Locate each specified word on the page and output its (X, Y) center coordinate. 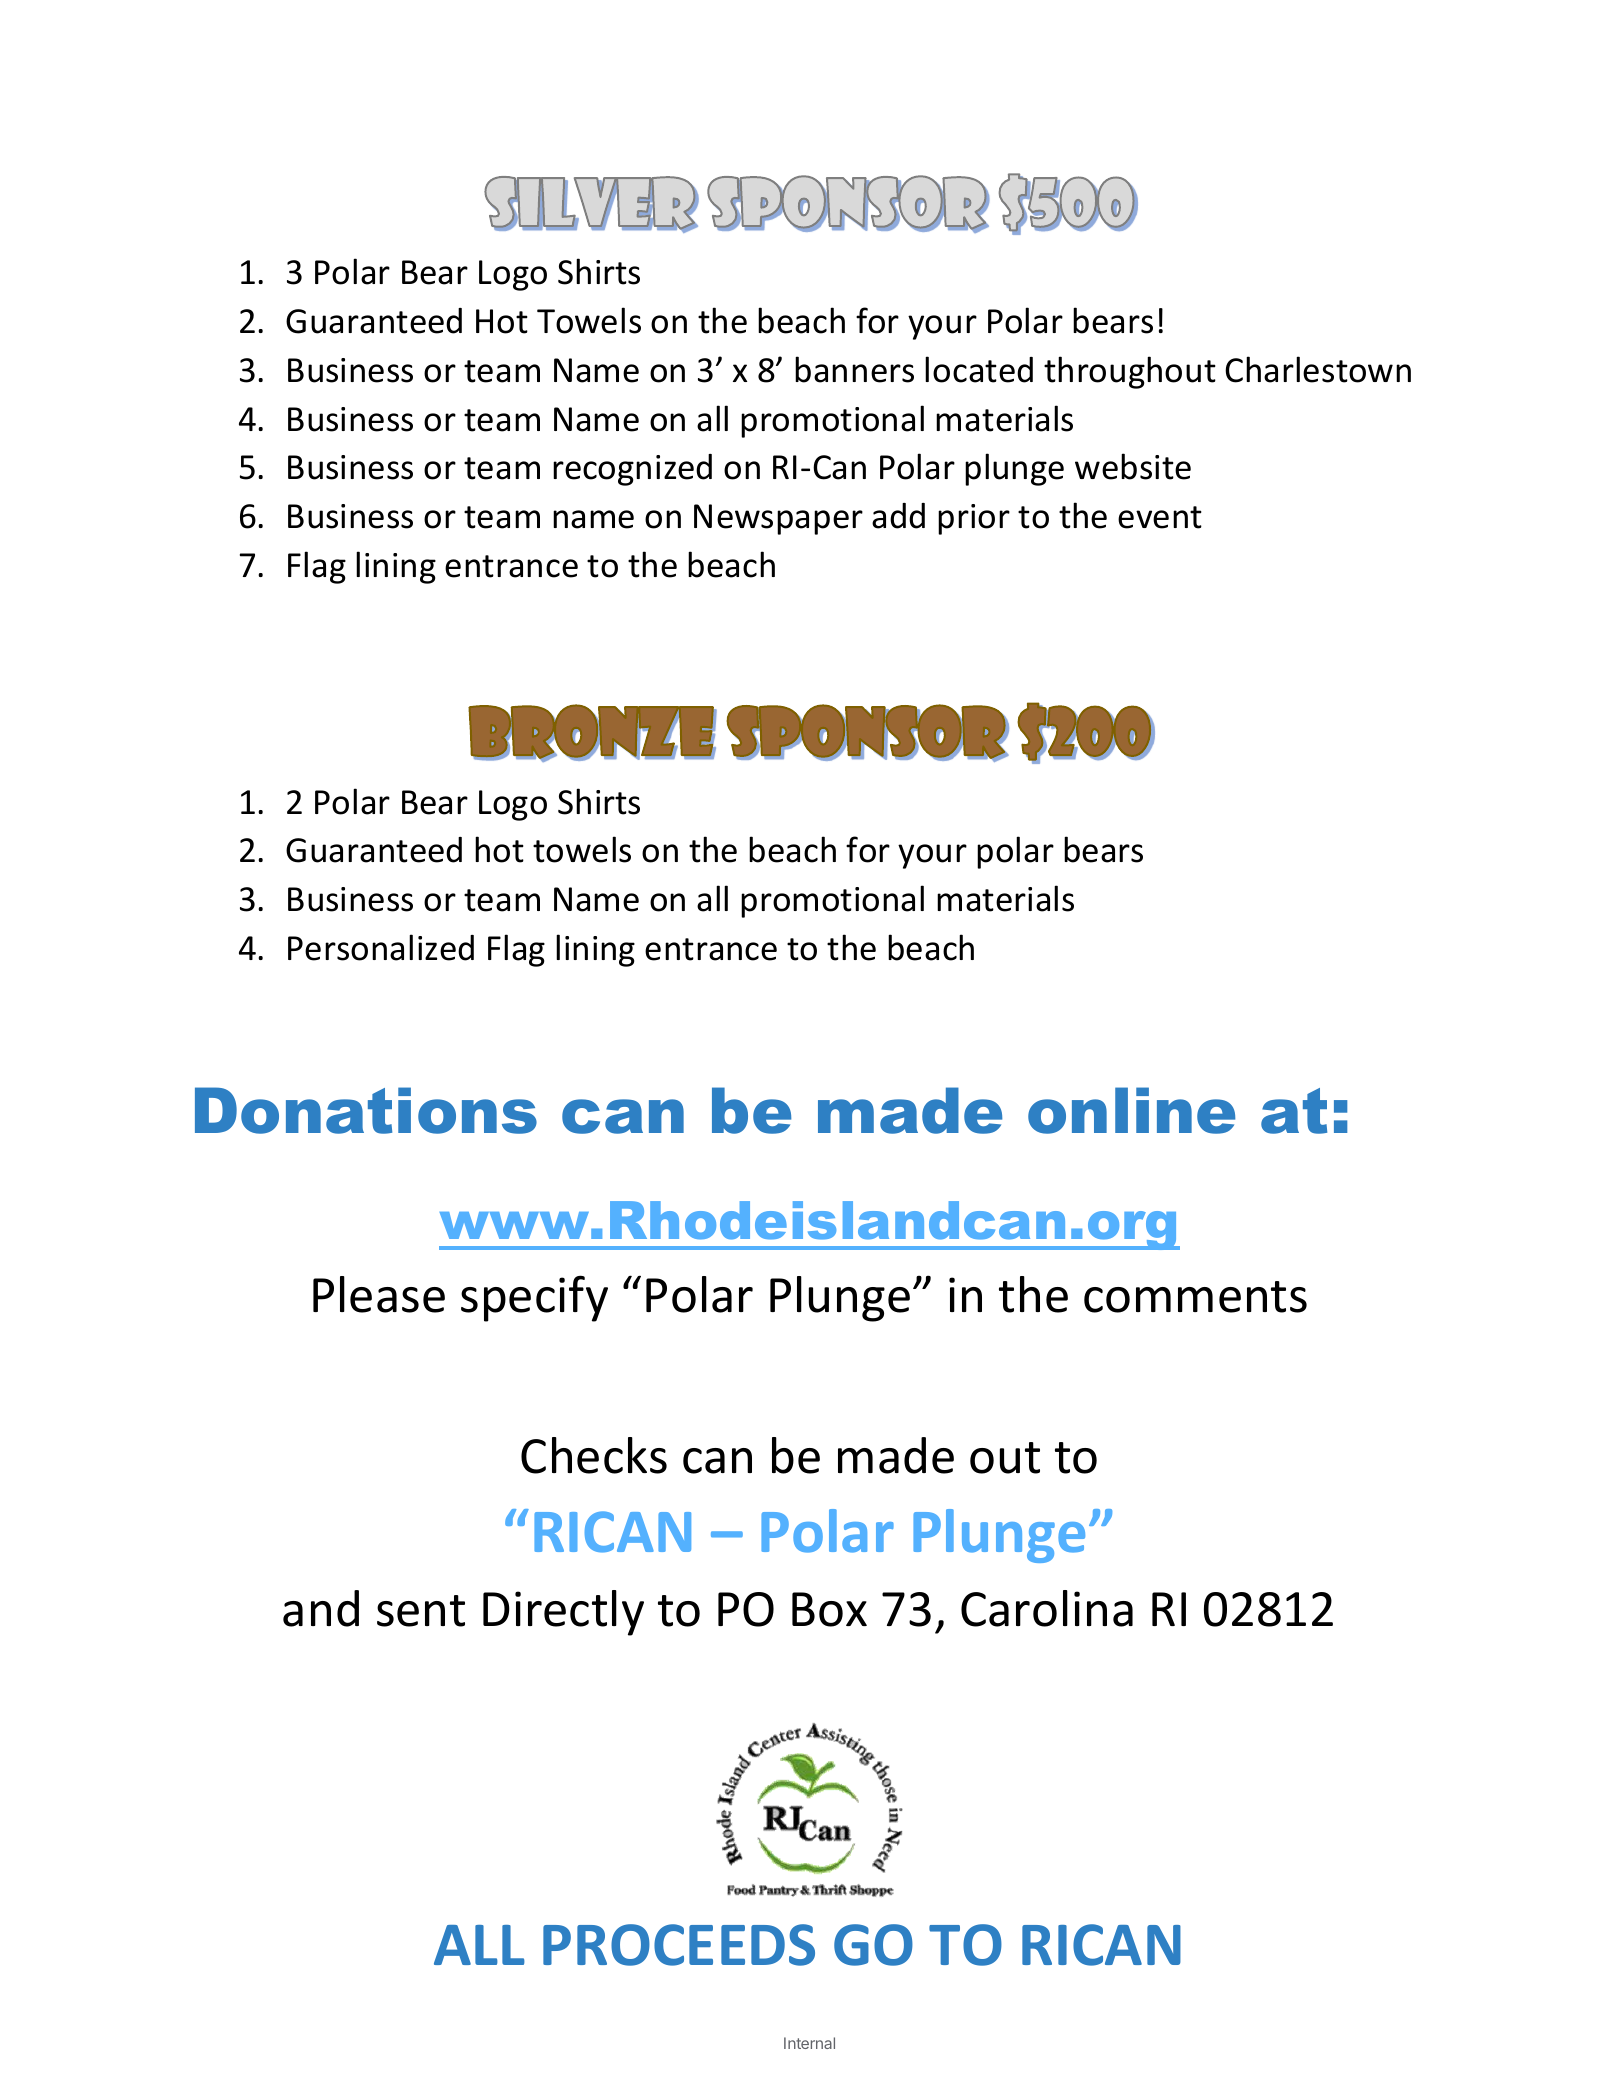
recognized (632, 470)
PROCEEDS (679, 1945)
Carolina (1047, 1608)
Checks (594, 1455)
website (1133, 466)
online (1131, 1110)
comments (1195, 1297)
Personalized (381, 947)
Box (829, 1609)
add (898, 516)
